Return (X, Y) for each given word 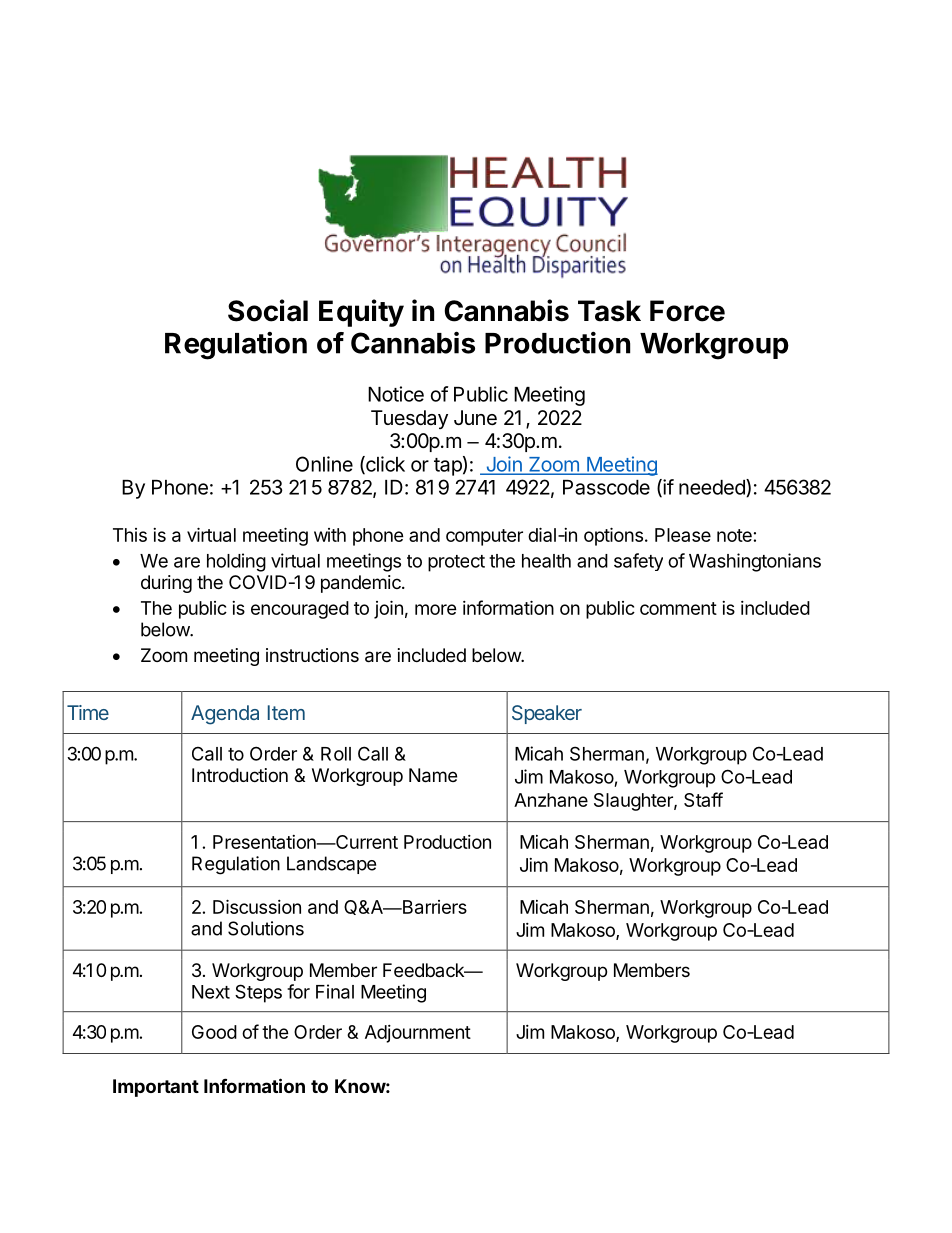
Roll (336, 754)
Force (687, 311)
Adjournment (418, 1034)
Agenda (225, 715)
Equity (361, 313)
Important (156, 1088)
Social (268, 310)
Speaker (547, 714)
